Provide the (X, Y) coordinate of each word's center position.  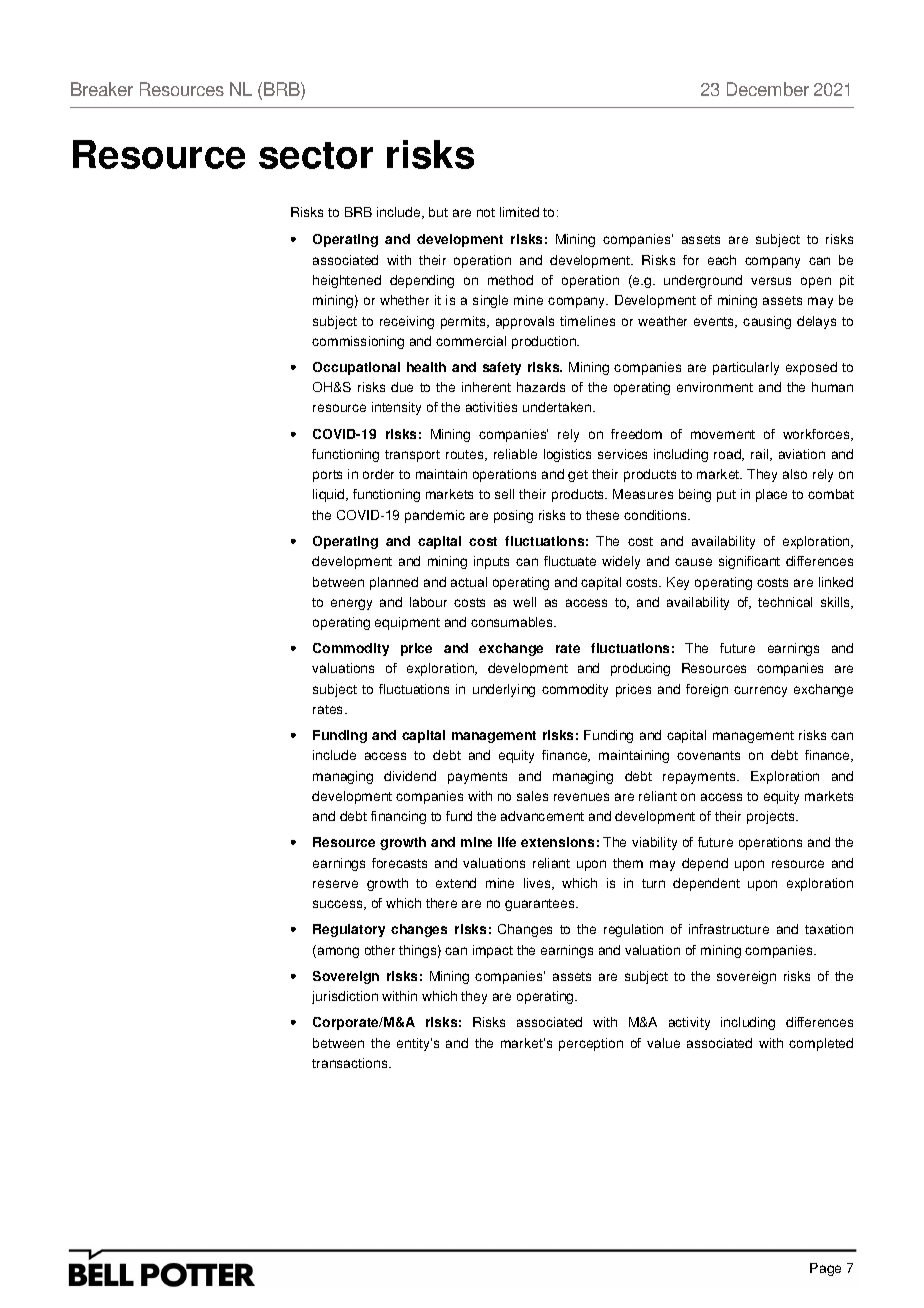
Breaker (102, 89)
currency (760, 691)
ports (327, 476)
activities (491, 407)
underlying (504, 690)
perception (591, 1044)
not (486, 212)
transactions (351, 1063)
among (337, 951)
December (768, 89)
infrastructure (729, 929)
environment (715, 387)
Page (825, 1269)
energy (351, 604)
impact (493, 951)
